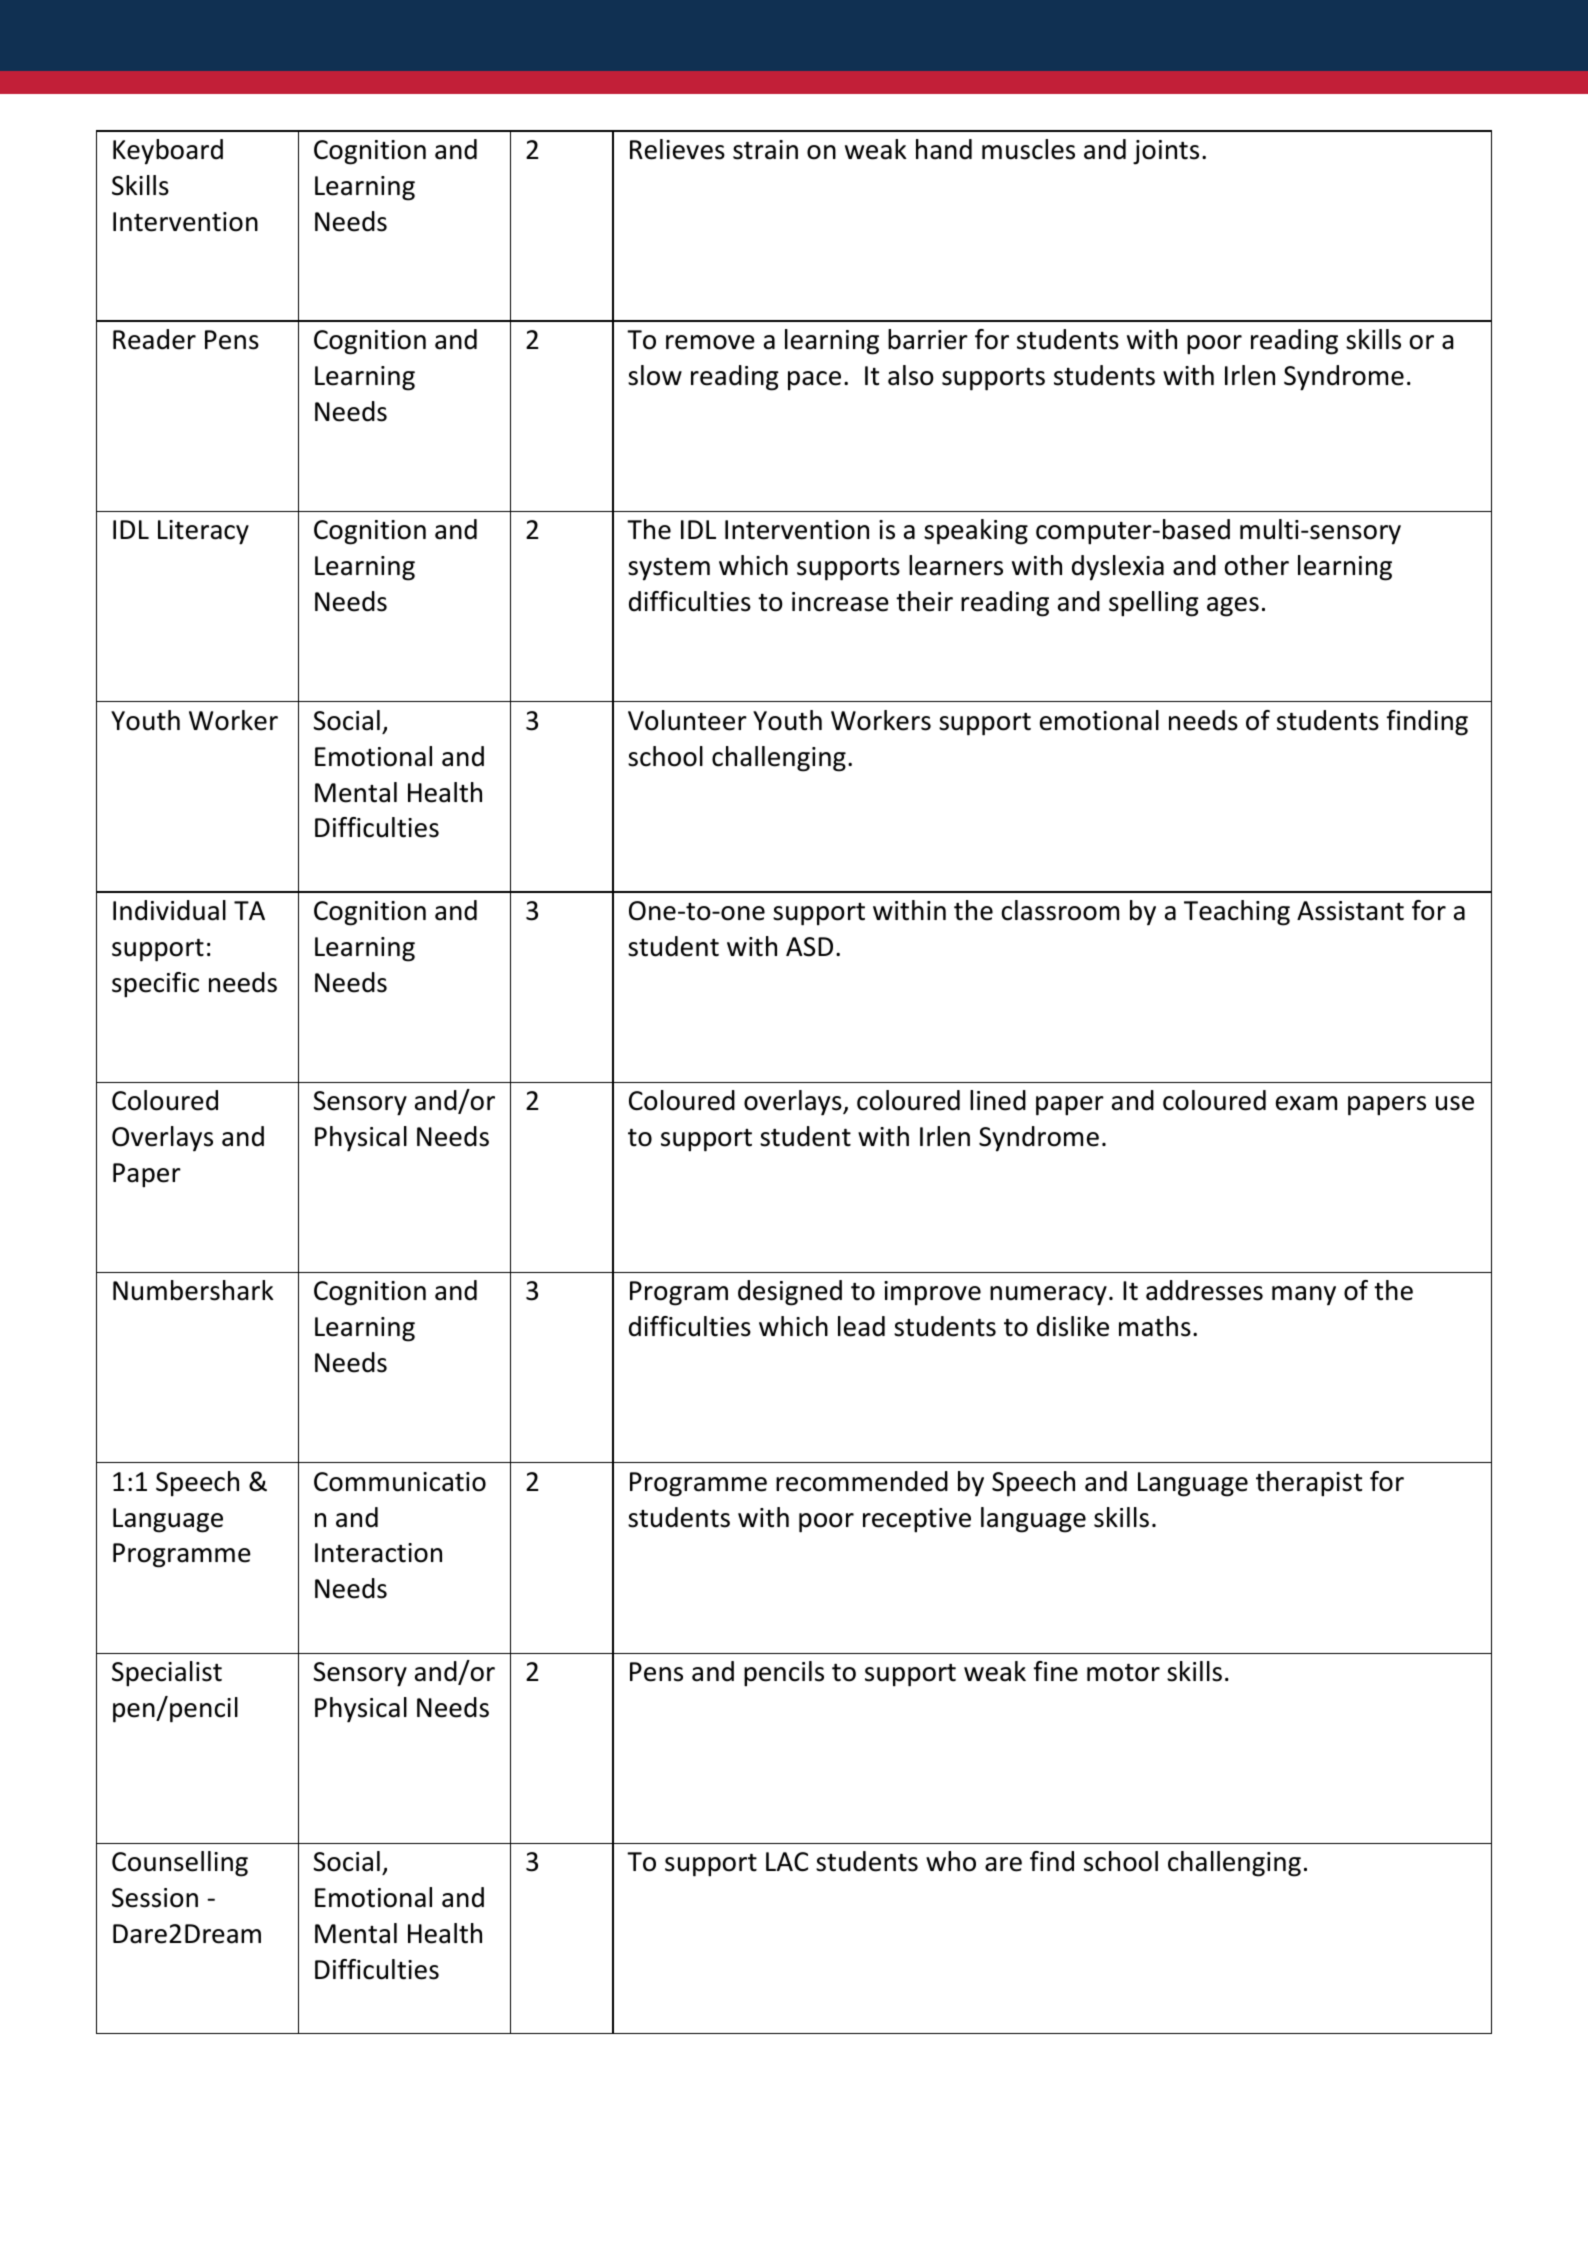 This screenshot has width=1588, height=2245. Describe the element at coordinates (155, 985) in the screenshot. I see `specific` at that location.
